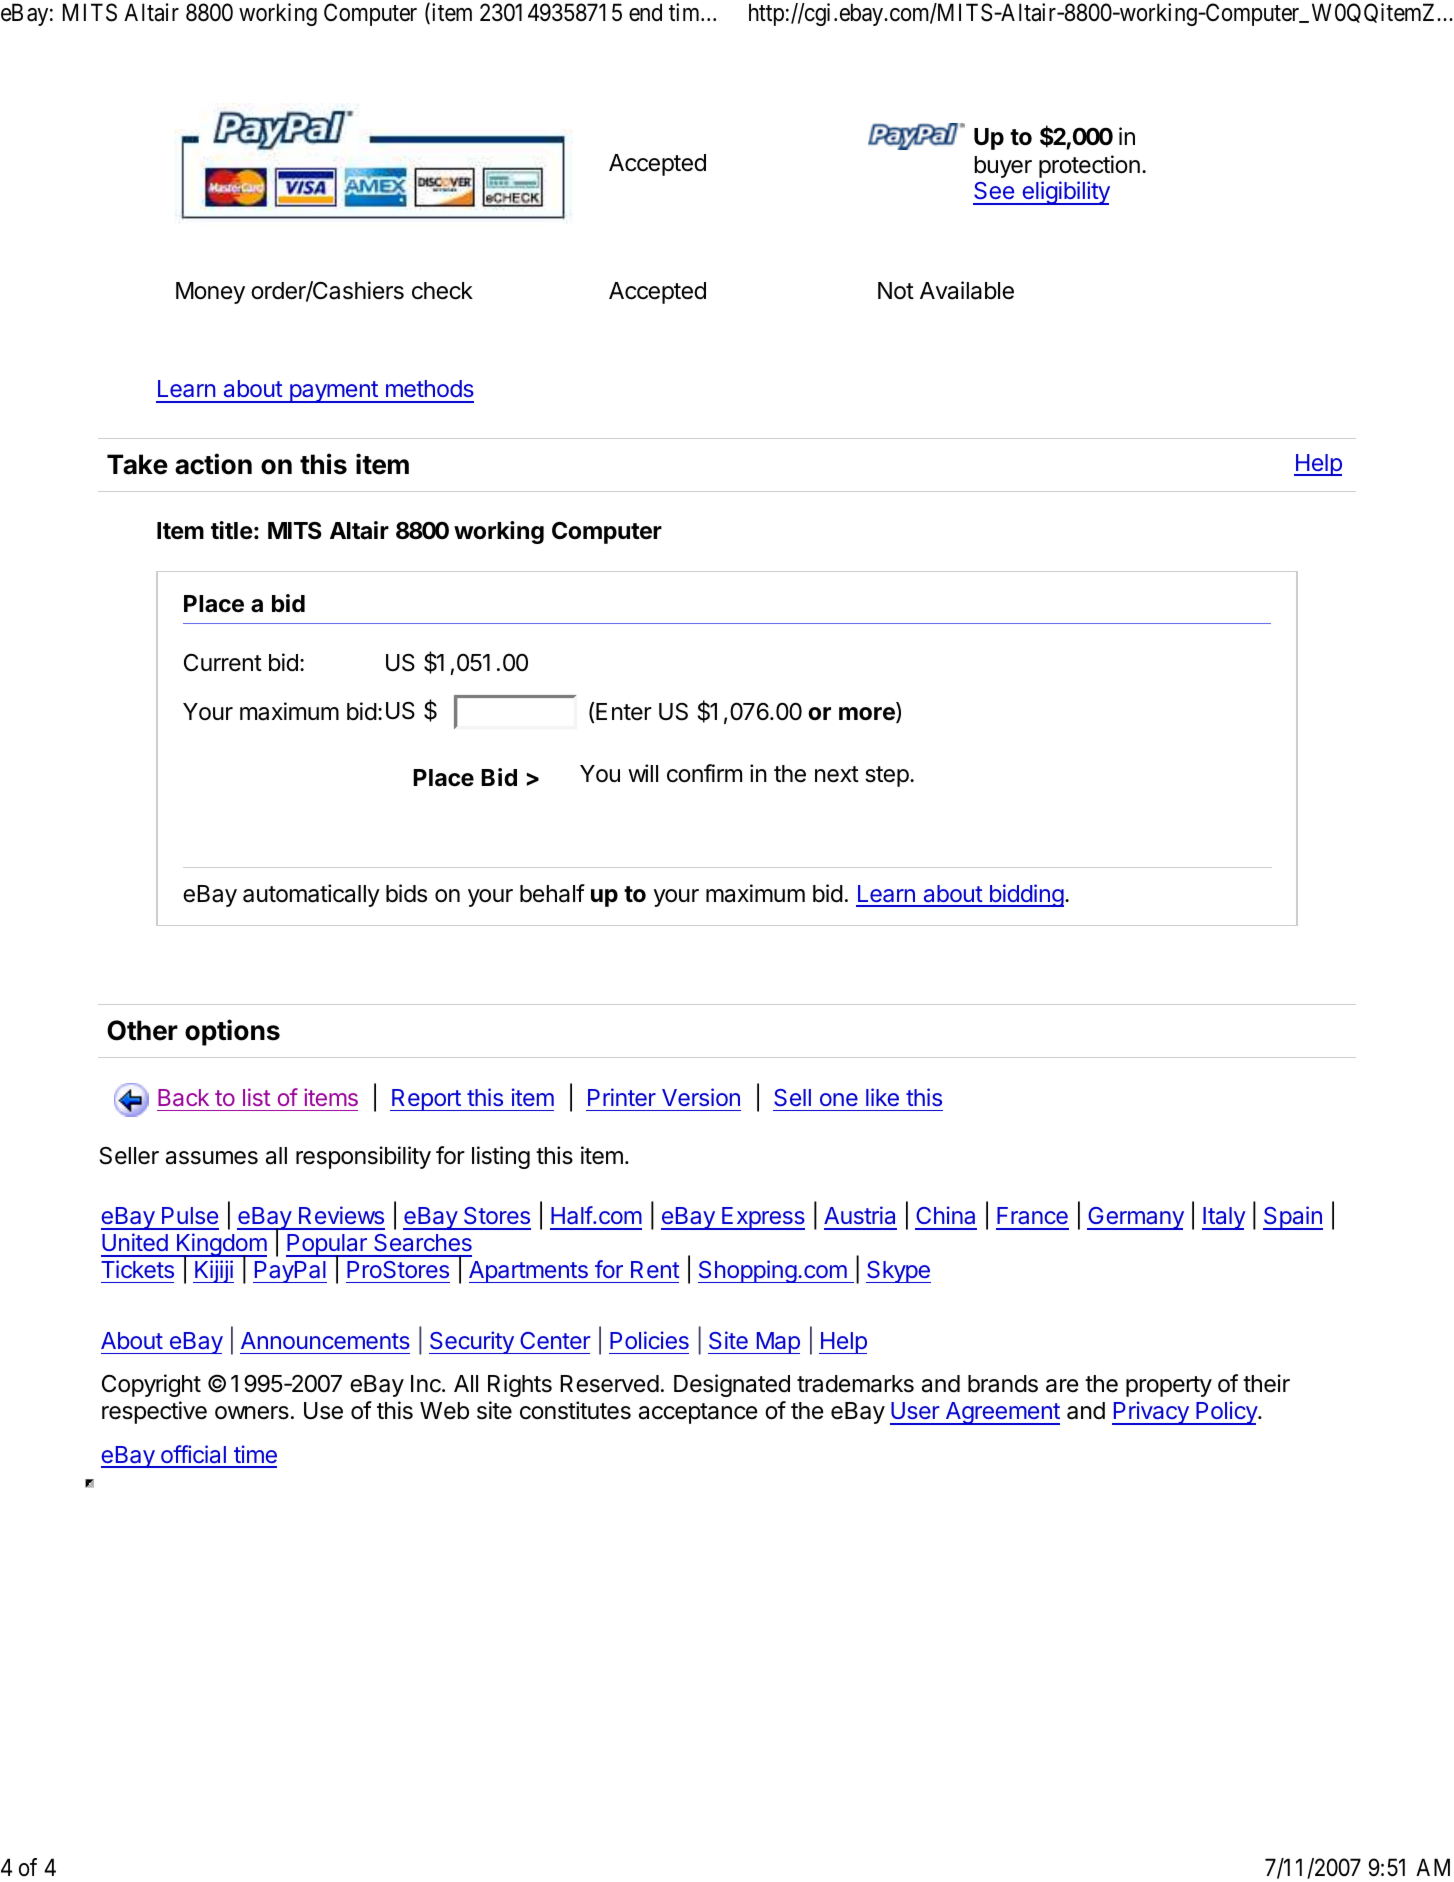 This document has height=1882, width=1454. I want to click on end, so click(645, 12).
